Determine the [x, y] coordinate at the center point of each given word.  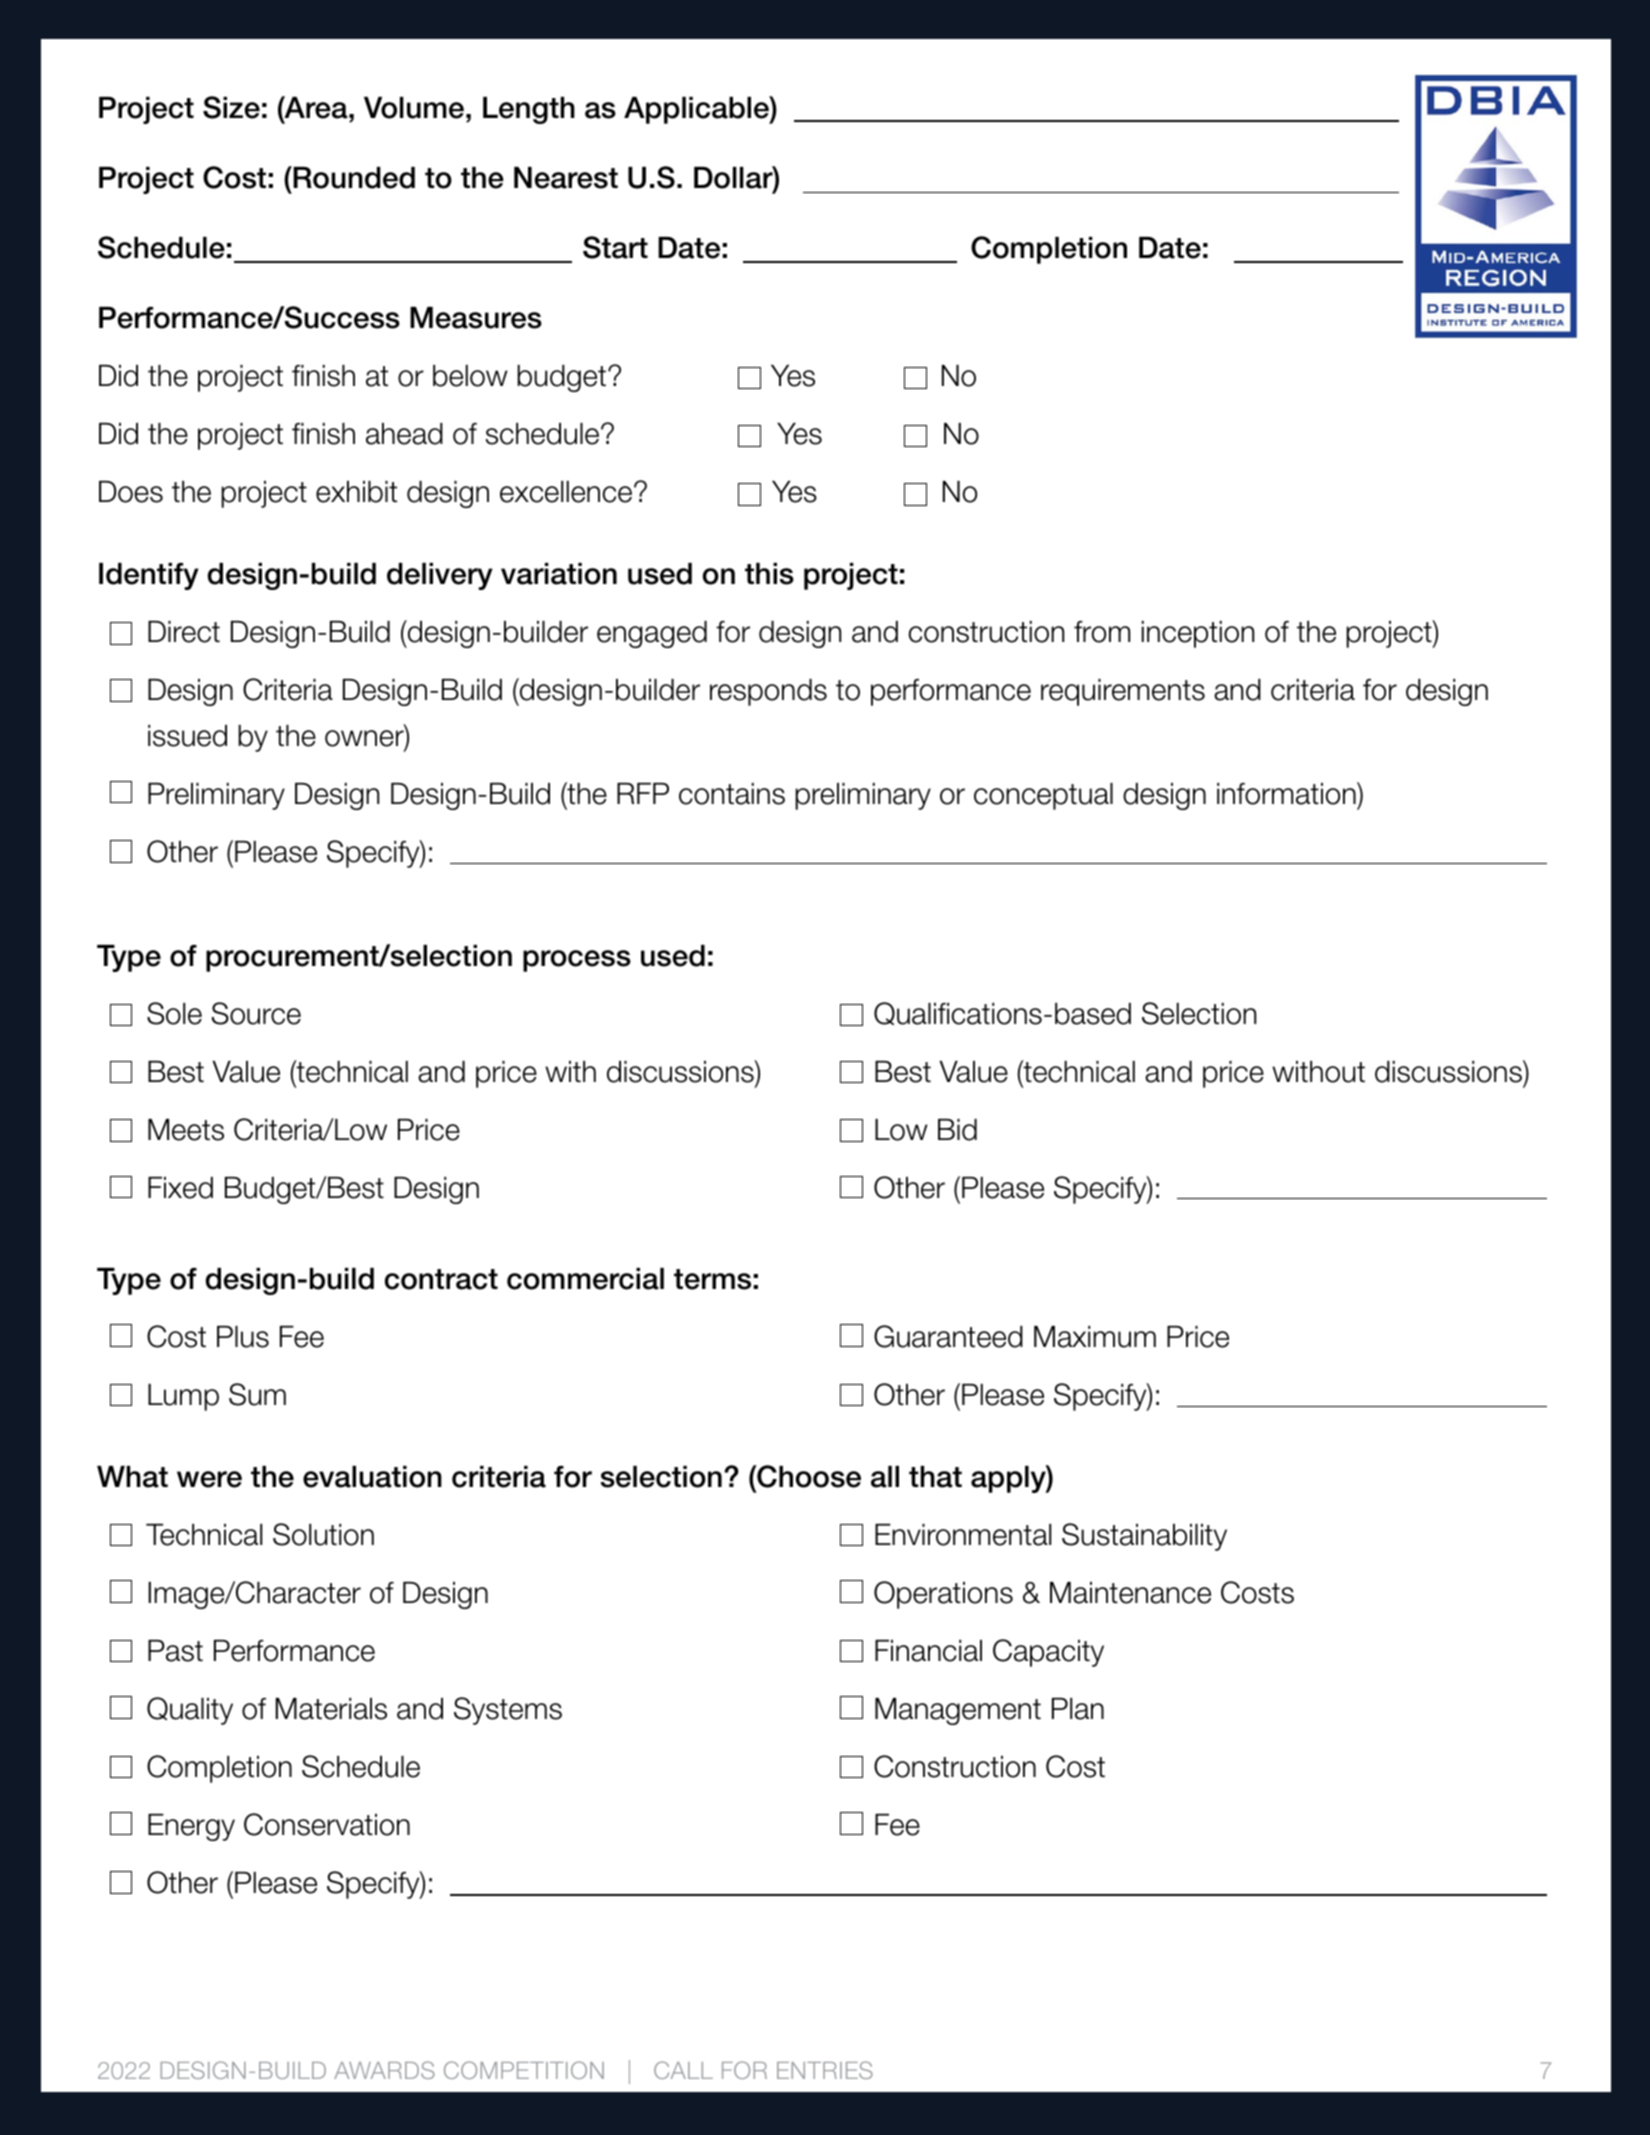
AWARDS [384, 2070]
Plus [243, 1337]
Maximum [1095, 1337]
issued [187, 736]
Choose [808, 1478]
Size [231, 107]
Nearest [566, 178]
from [1102, 632]
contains [732, 794]
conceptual [1043, 796]
